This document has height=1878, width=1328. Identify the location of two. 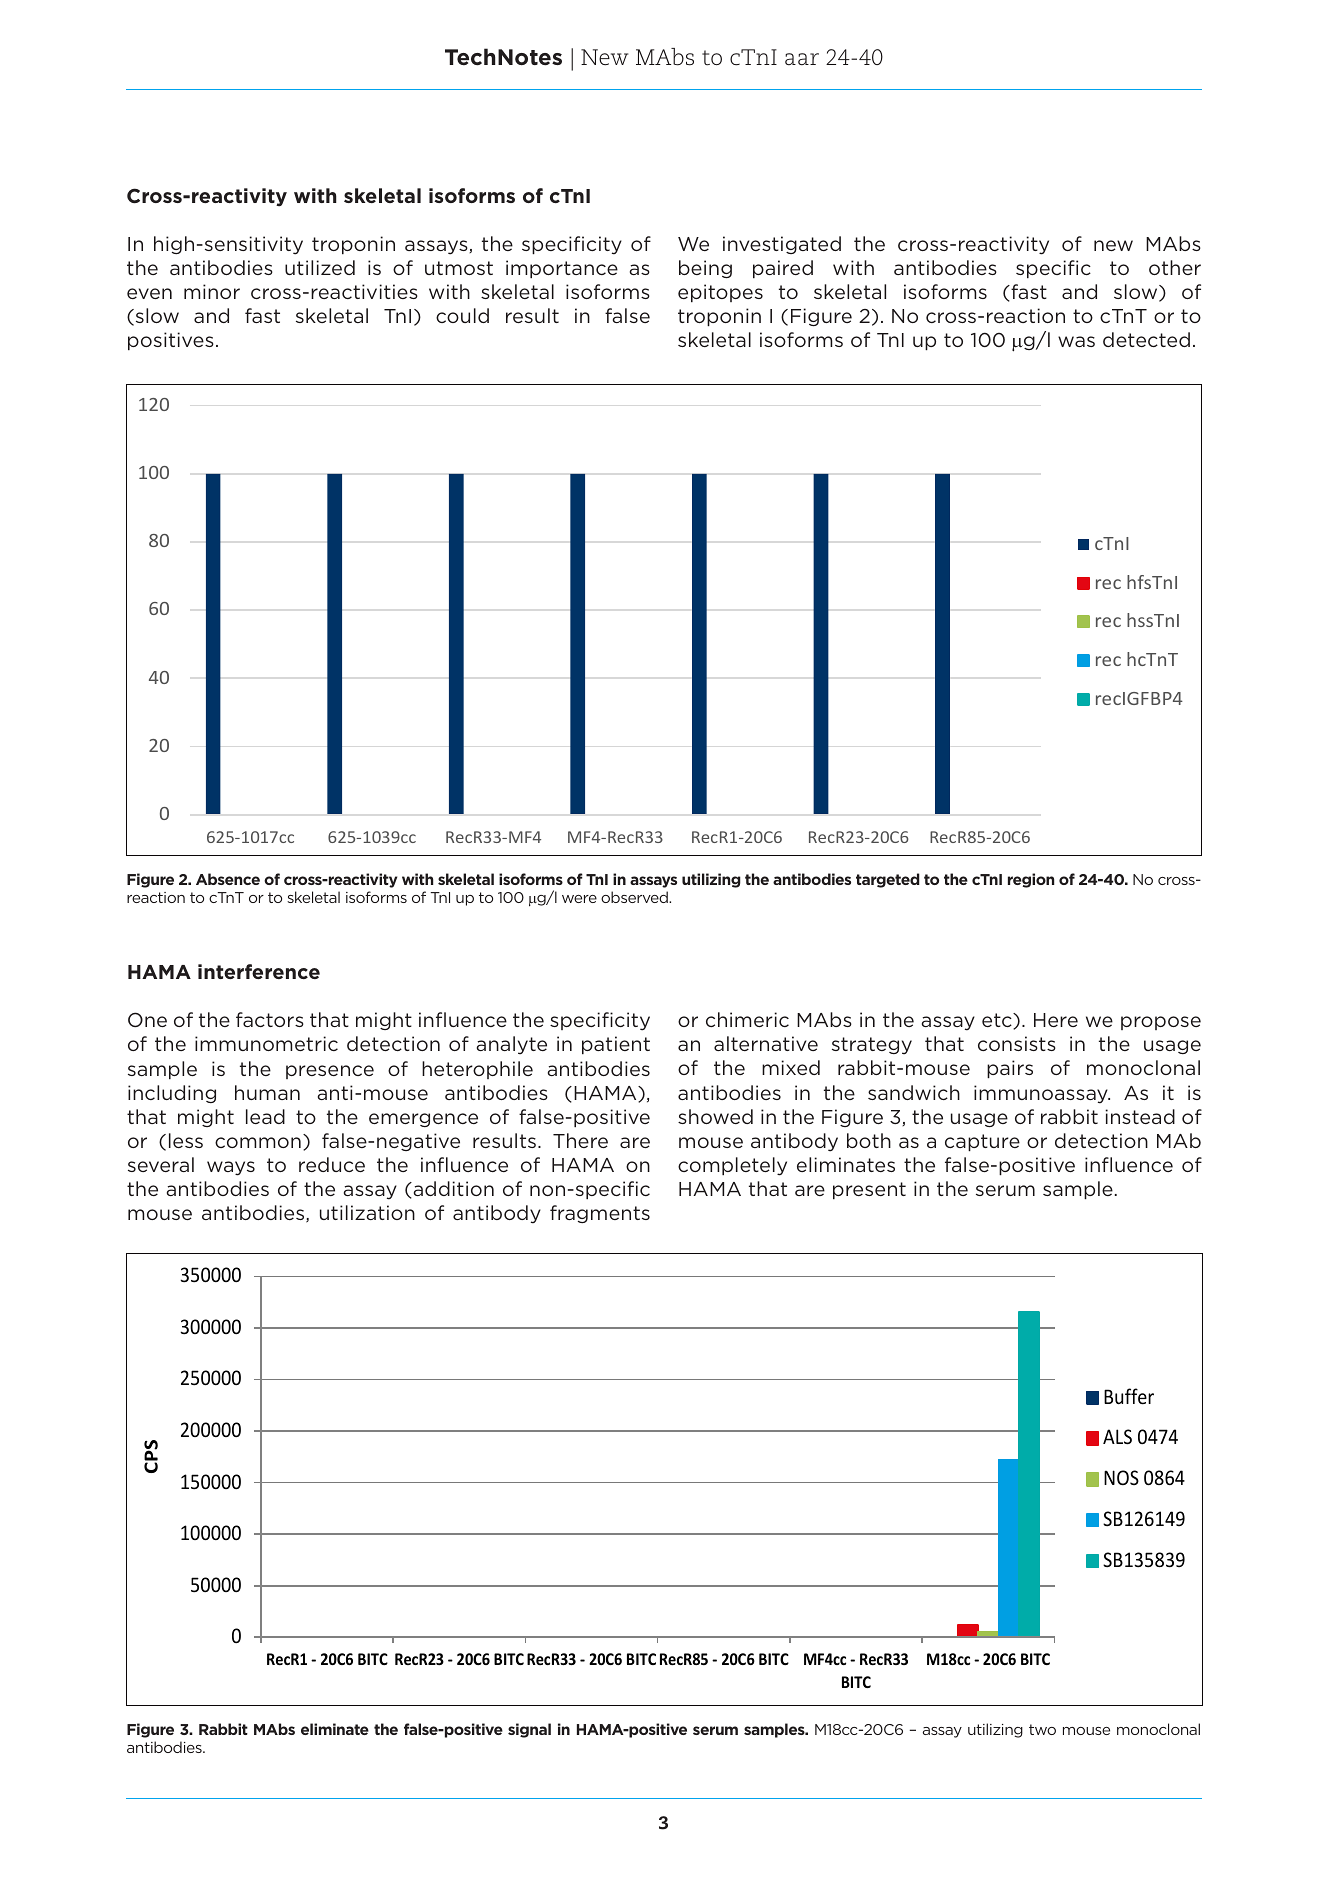
(1042, 1729).
